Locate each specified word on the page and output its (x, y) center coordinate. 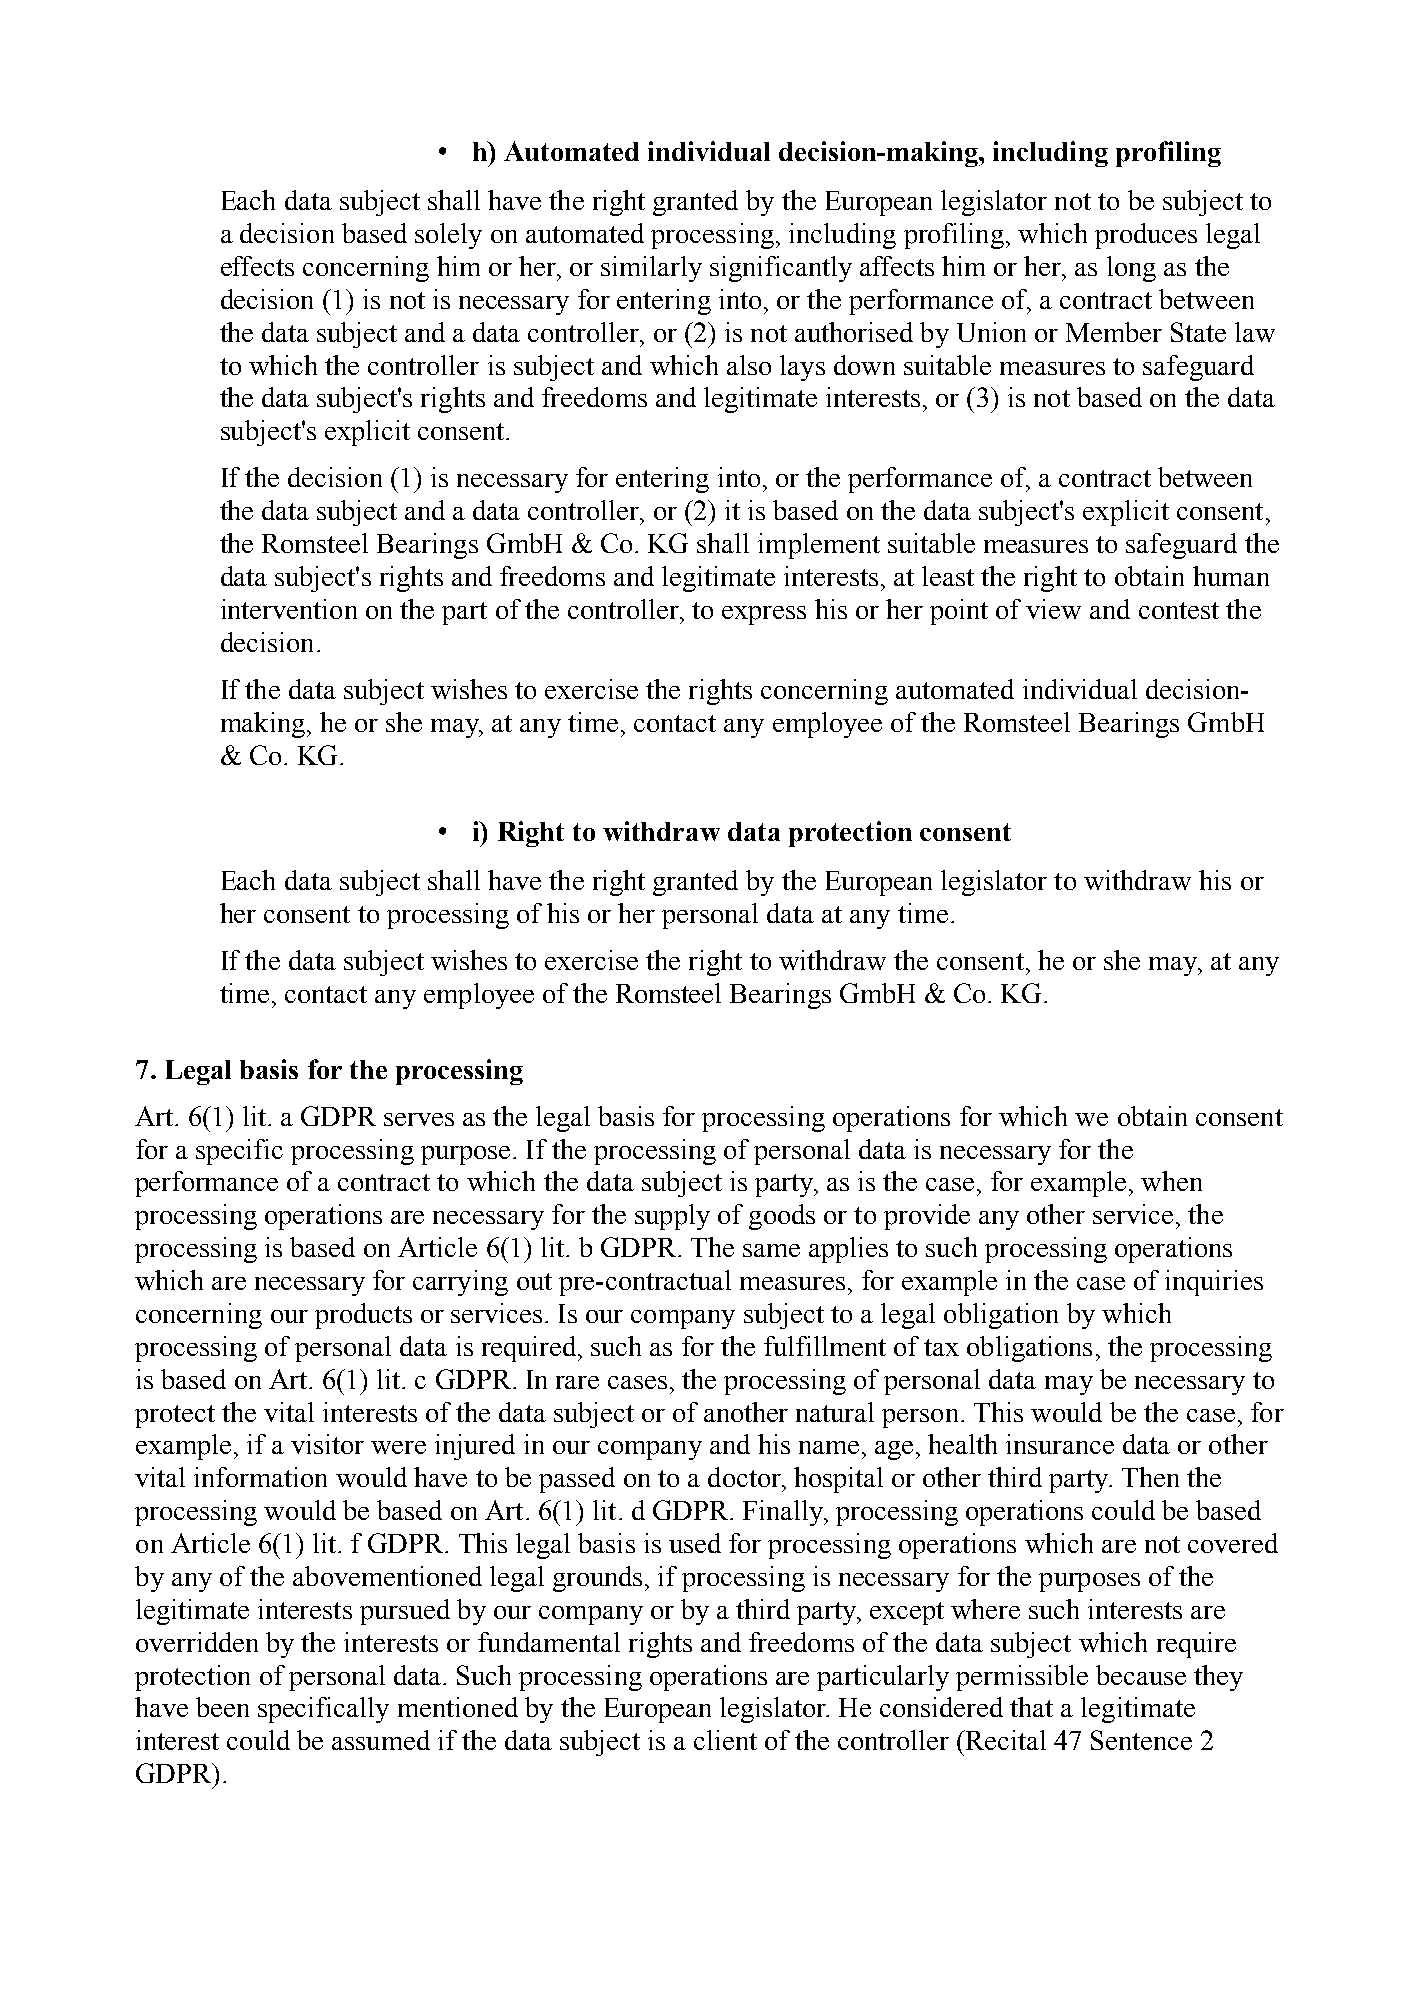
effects (257, 266)
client (725, 1740)
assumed (381, 1740)
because (1141, 1675)
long (1131, 269)
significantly (781, 269)
